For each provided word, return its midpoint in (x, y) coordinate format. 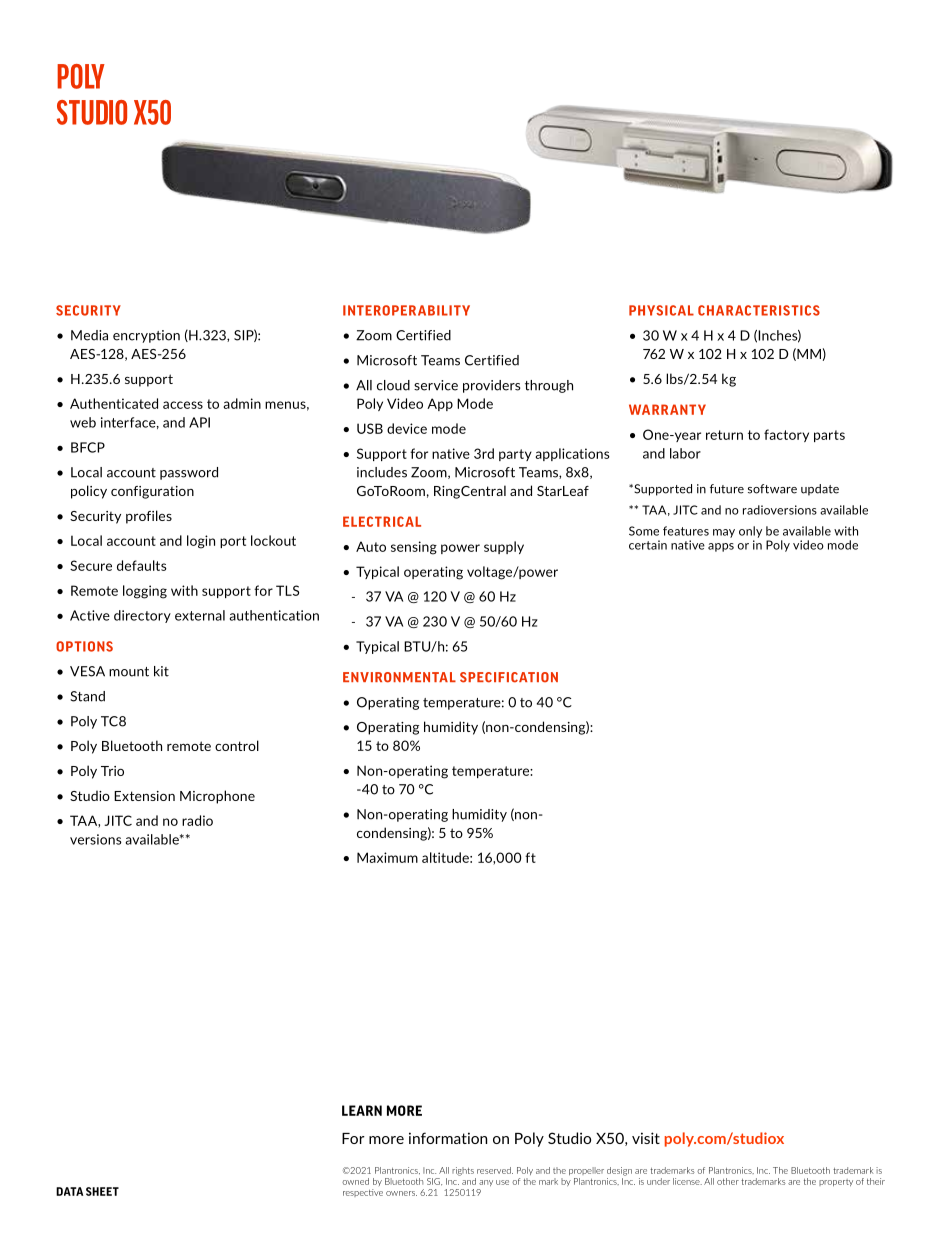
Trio (112, 771)
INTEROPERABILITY (406, 310)
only (750, 532)
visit (646, 1138)
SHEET (102, 1191)
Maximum (387, 857)
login (201, 542)
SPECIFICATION (509, 677)
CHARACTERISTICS (759, 310)
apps (721, 547)
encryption (146, 336)
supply (504, 547)
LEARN (362, 1110)
